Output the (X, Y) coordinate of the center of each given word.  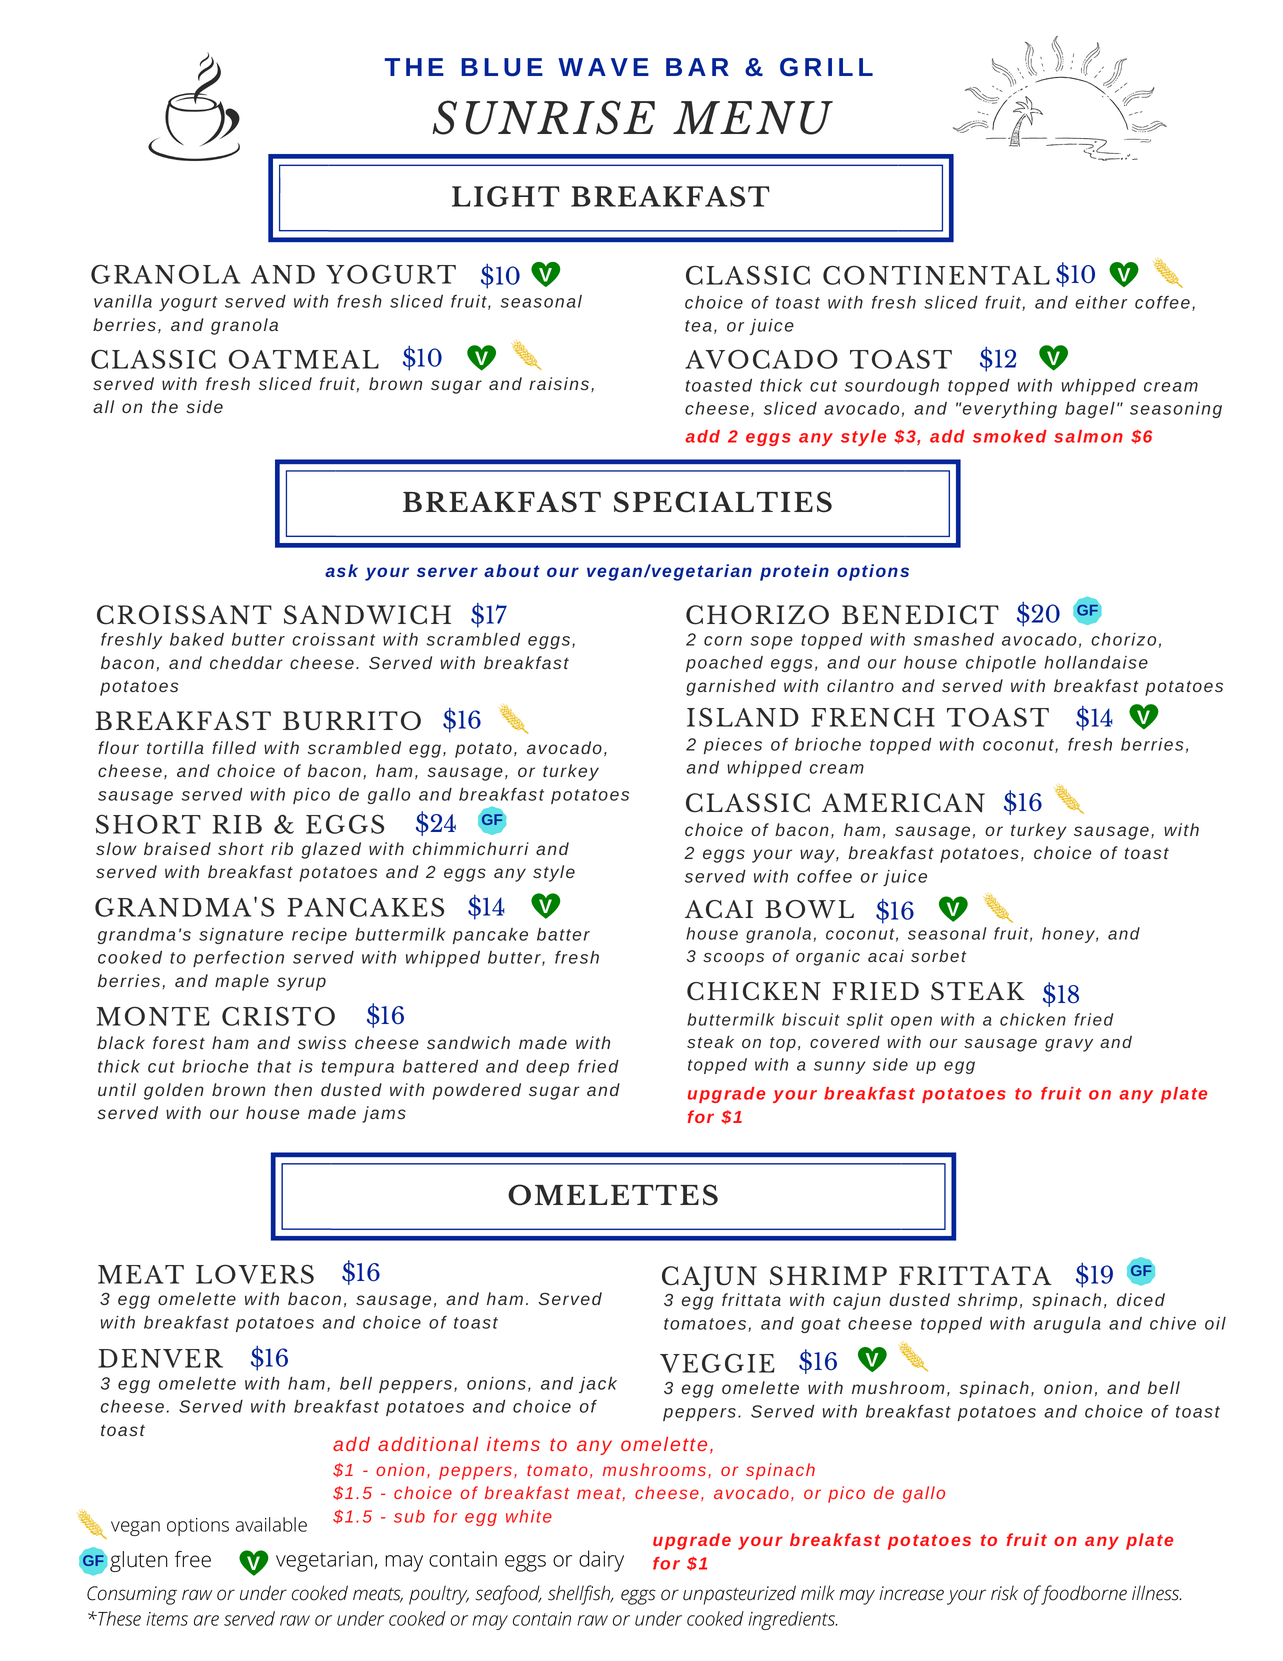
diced (1141, 1299)
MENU (753, 118)
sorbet (938, 955)
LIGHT (506, 196)
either (1101, 302)
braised (177, 848)
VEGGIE (717, 1363)
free (193, 1559)
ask (341, 570)
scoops (733, 959)
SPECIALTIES (723, 502)
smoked (1010, 436)
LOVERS (255, 1274)
